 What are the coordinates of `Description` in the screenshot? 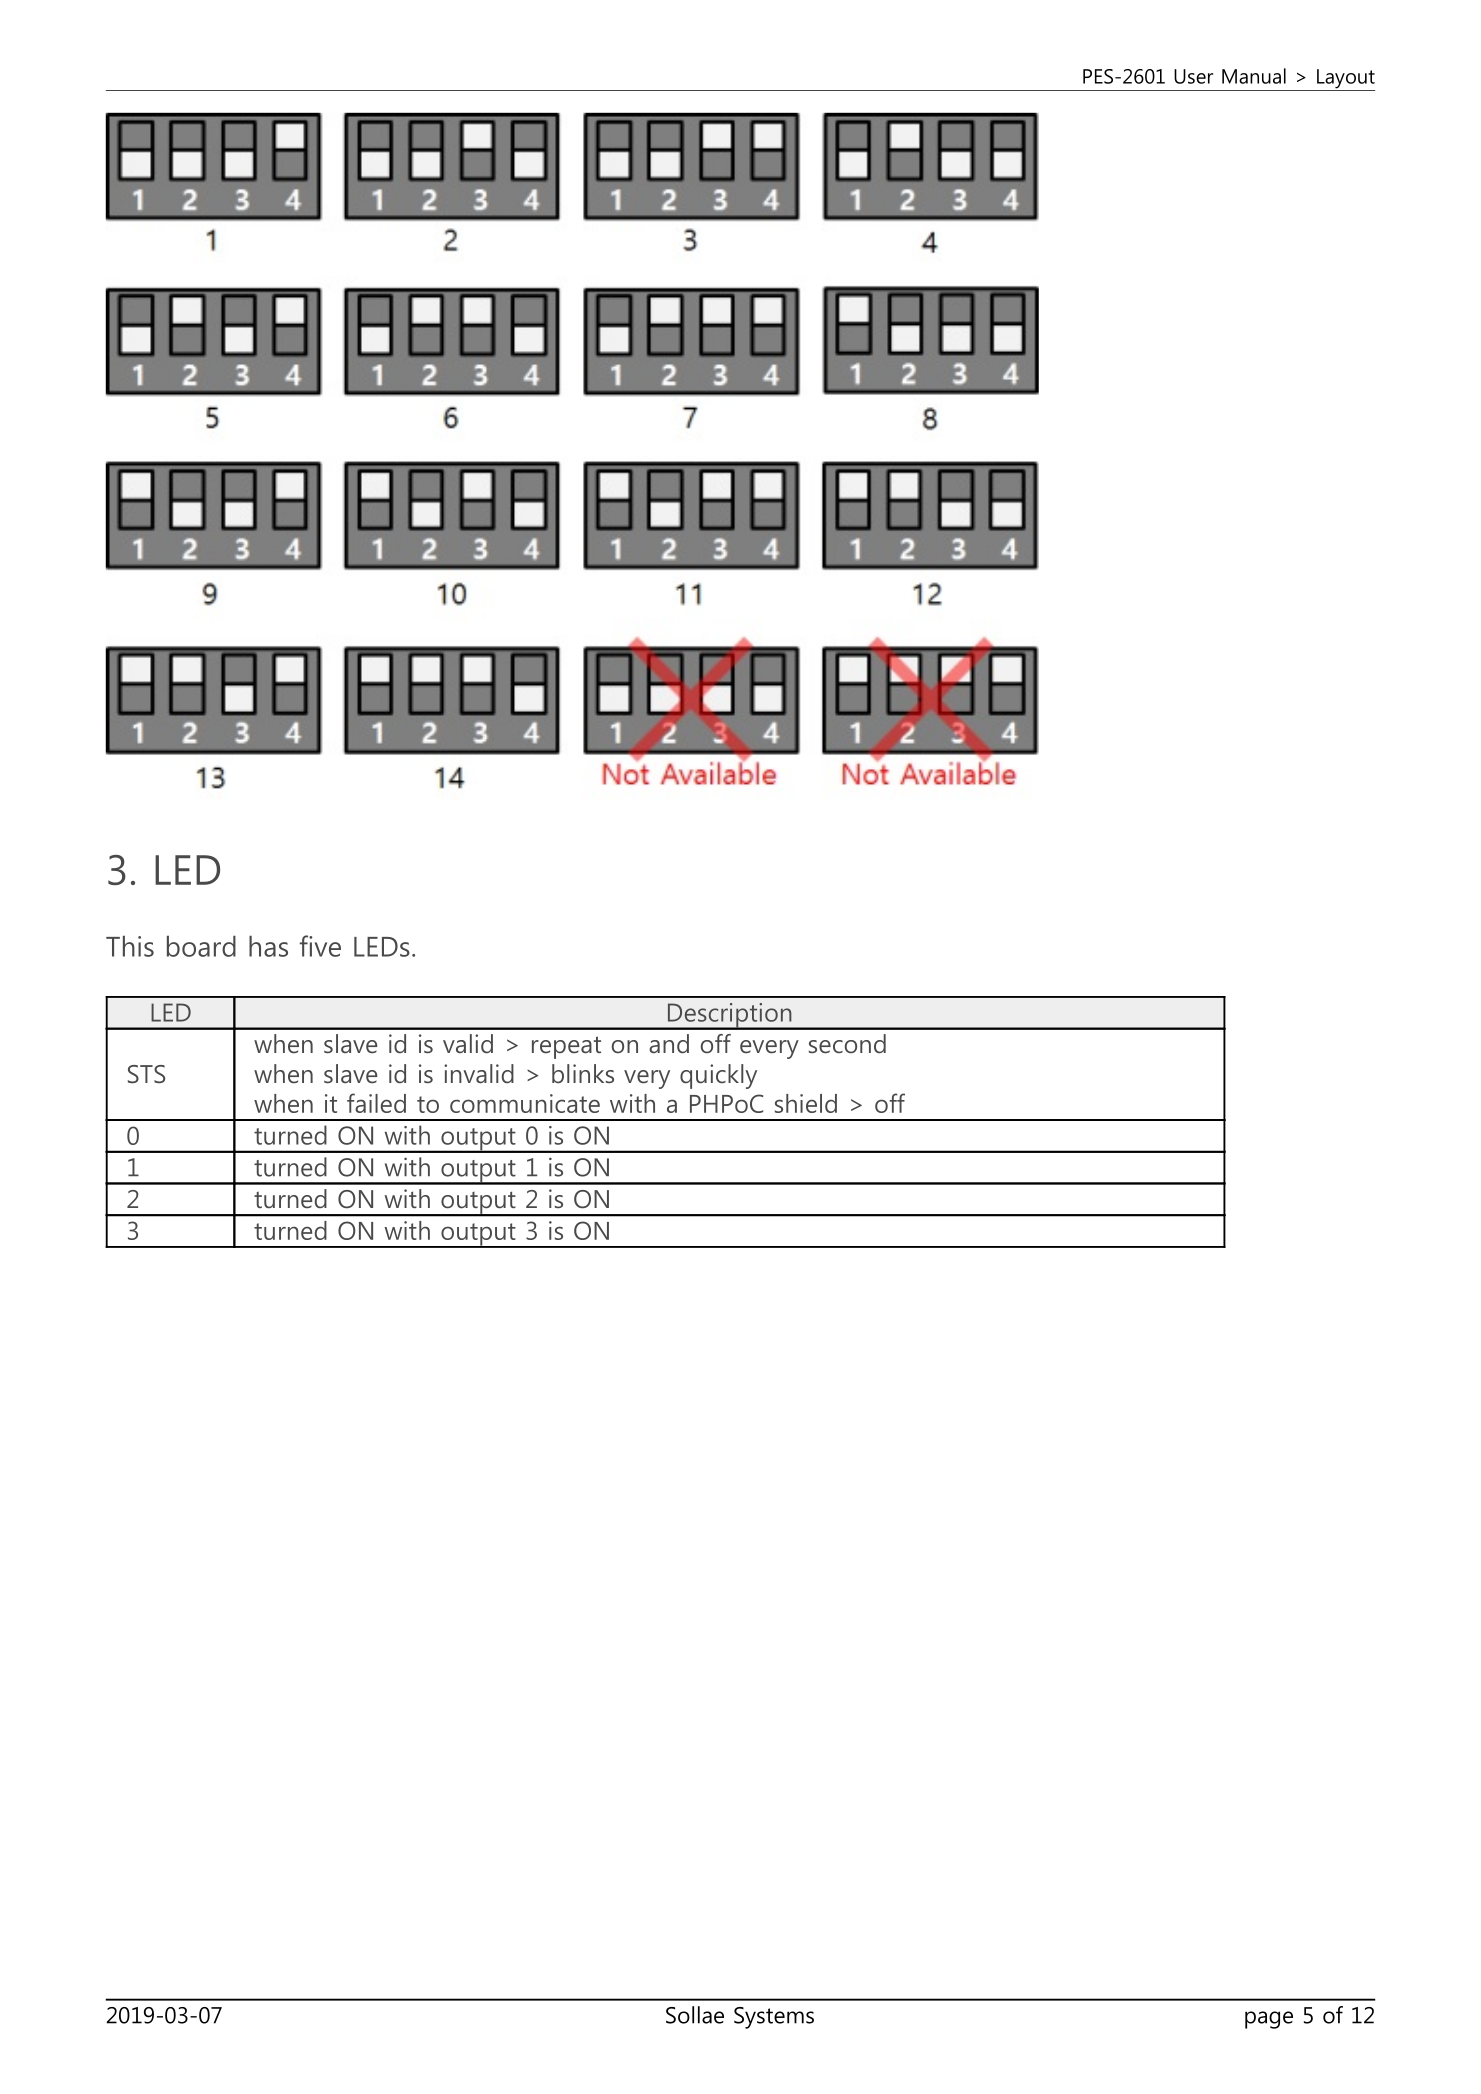 It's located at (730, 1016).
